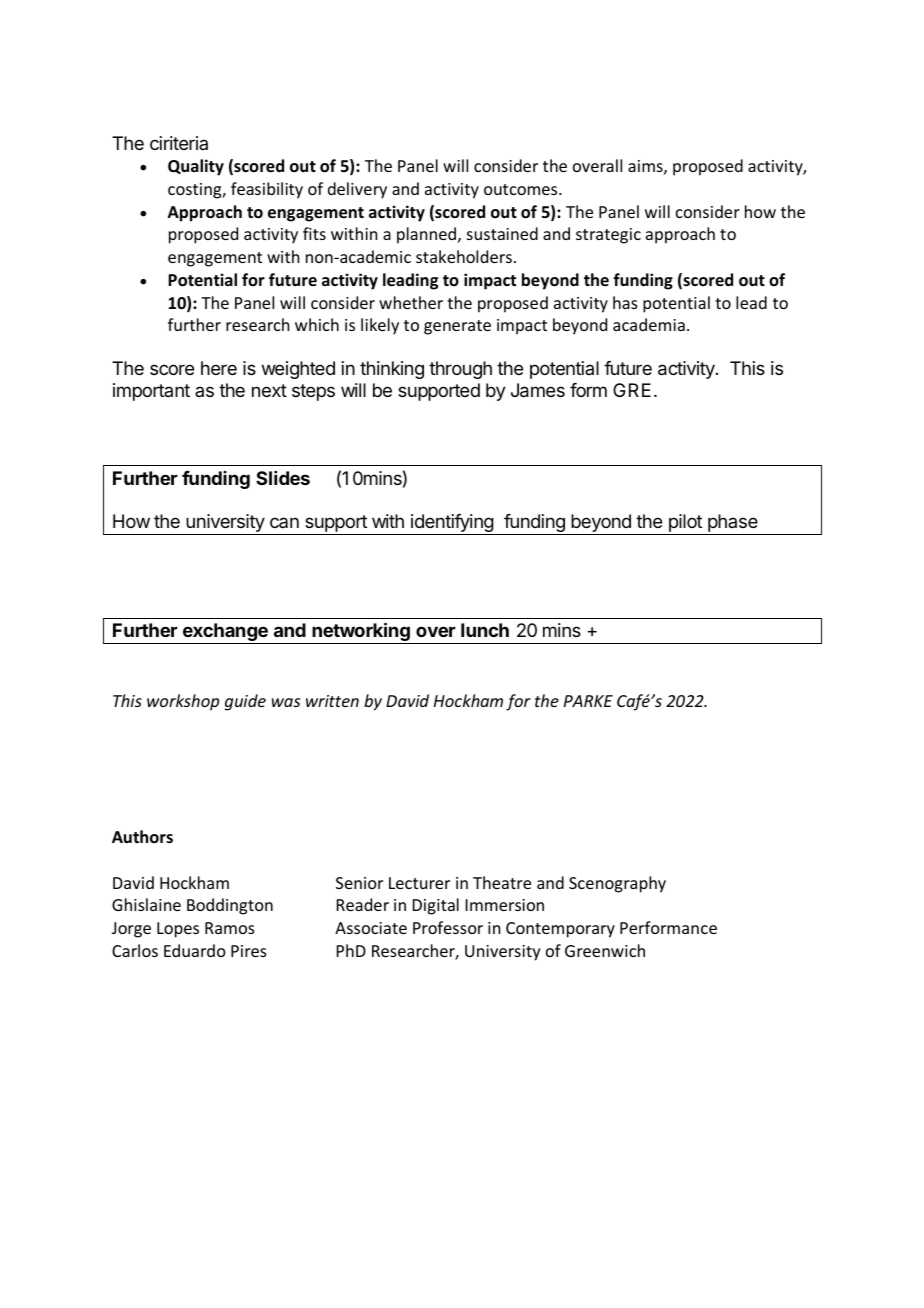 Image resolution: width=924 pixels, height=1308 pixels. What do you see at coordinates (283, 478) in the page?
I see `Slides` at bounding box center [283, 478].
